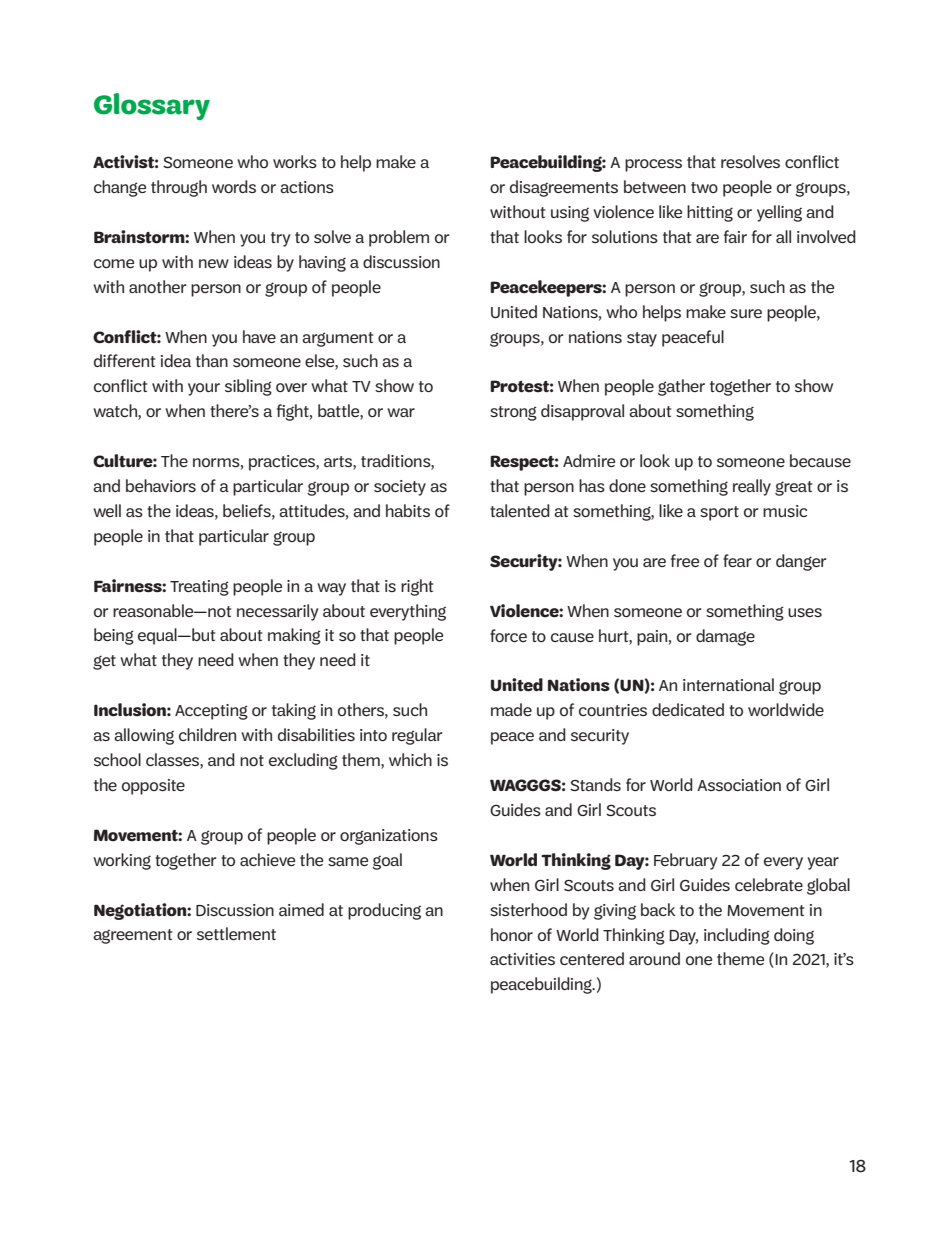 The width and height of the image is (952, 1233). What do you see at coordinates (704, 187) in the image?
I see `two` at bounding box center [704, 187].
